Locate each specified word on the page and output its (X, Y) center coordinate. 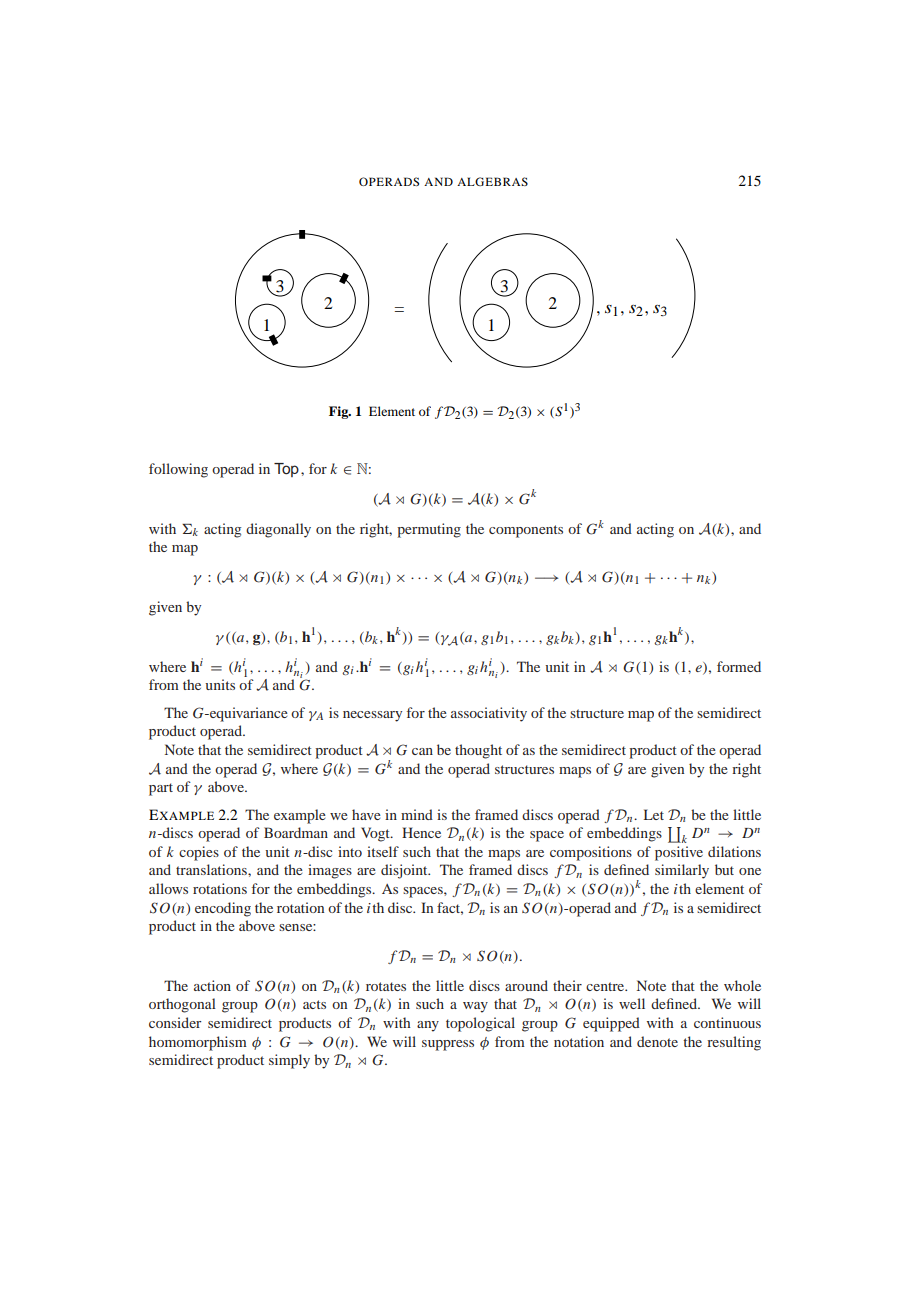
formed (739, 666)
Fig (340, 412)
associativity (489, 714)
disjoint (405, 871)
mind (417, 814)
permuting (429, 530)
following (178, 470)
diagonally (278, 530)
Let (654, 814)
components (526, 531)
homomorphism (198, 1043)
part (161, 789)
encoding (223, 909)
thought (478, 751)
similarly (682, 871)
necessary (372, 716)
